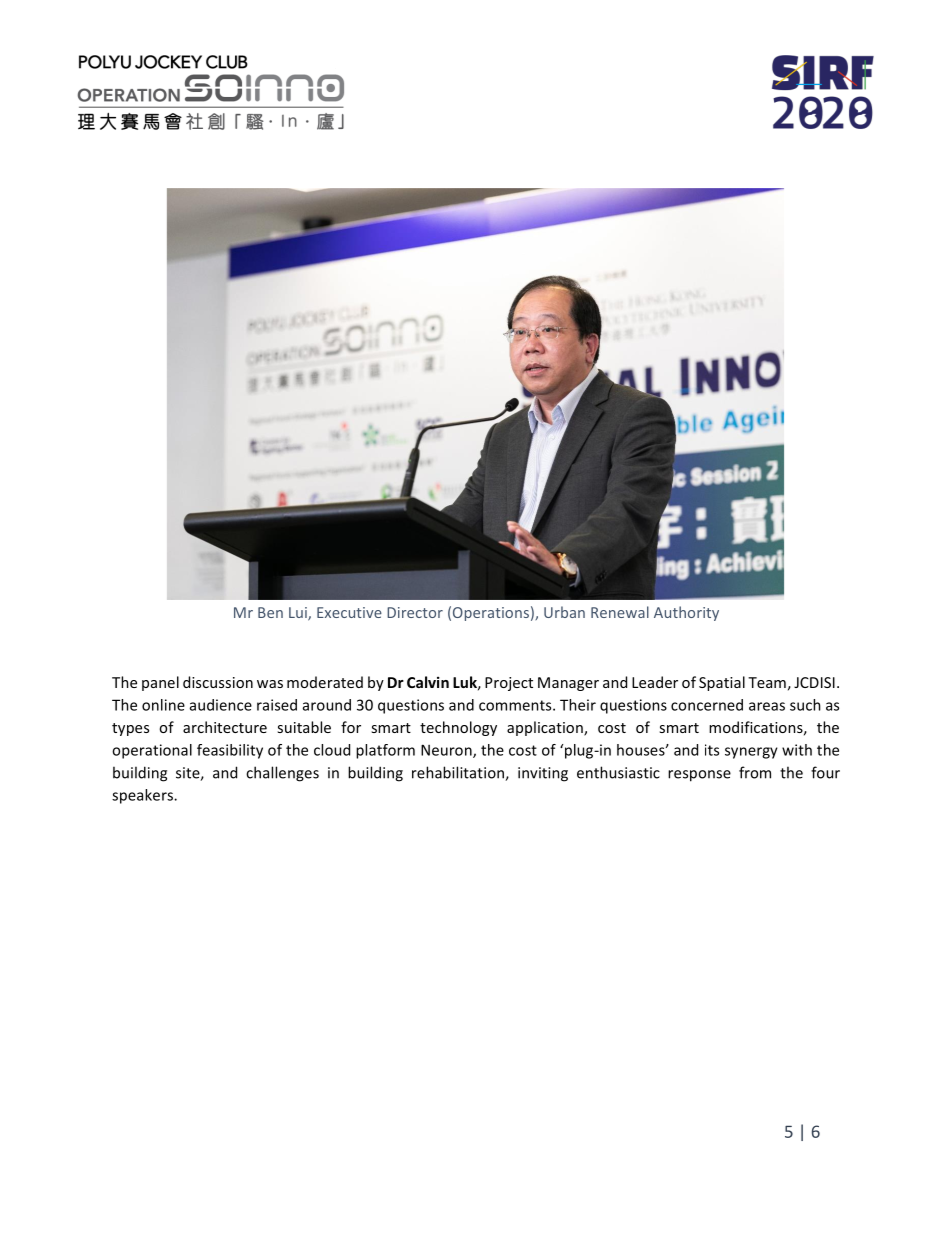 The height and width of the screenshot is (1233, 952). Describe the element at coordinates (143, 796) in the screenshot. I see `speakers` at that location.
